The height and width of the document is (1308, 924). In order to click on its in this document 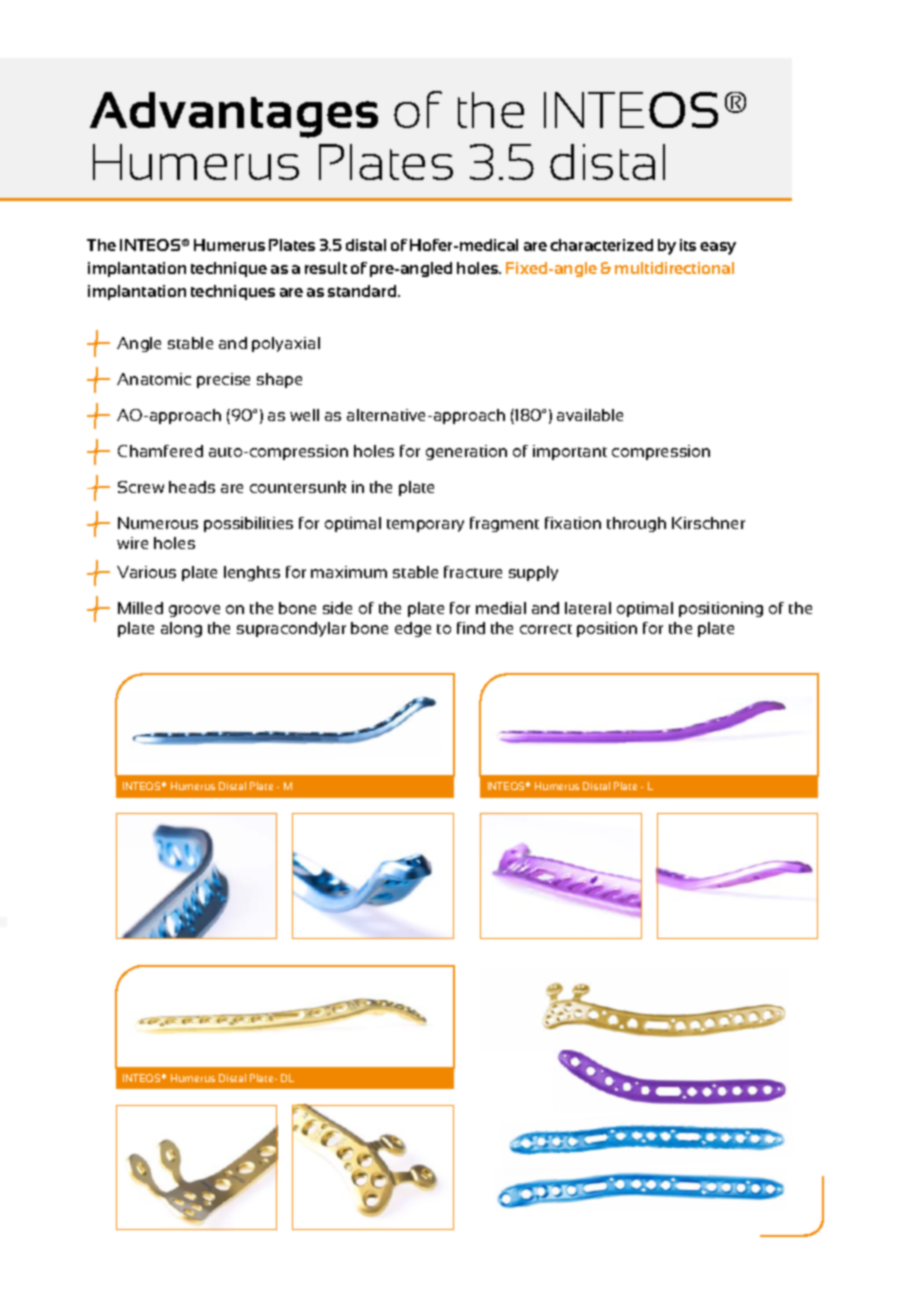, I will do `click(688, 245)`.
